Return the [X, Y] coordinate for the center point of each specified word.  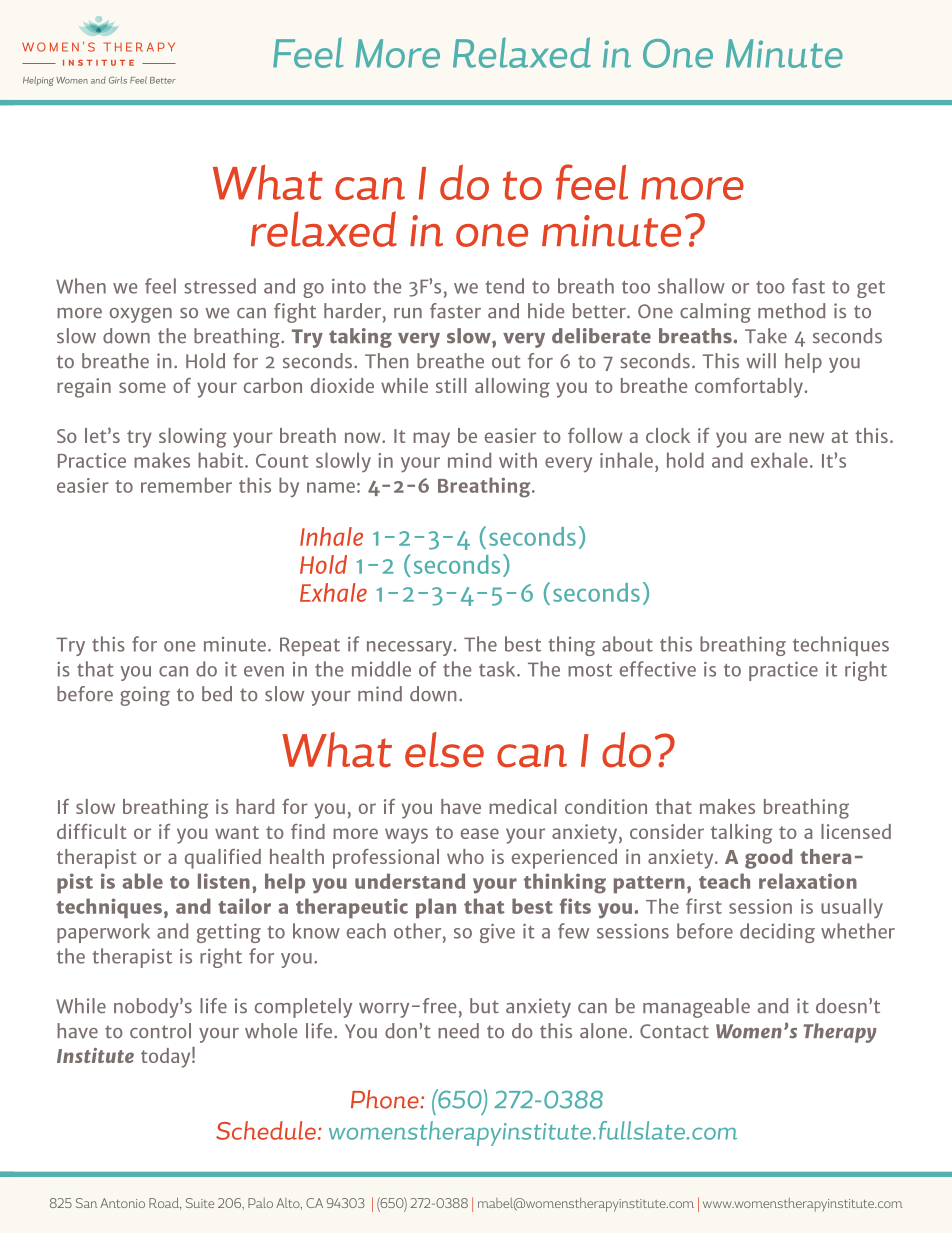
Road [165, 1203]
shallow [691, 286]
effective [658, 669]
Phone [386, 1099]
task [498, 669]
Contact [674, 1031]
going [145, 696]
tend [505, 286]
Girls [118, 80]
